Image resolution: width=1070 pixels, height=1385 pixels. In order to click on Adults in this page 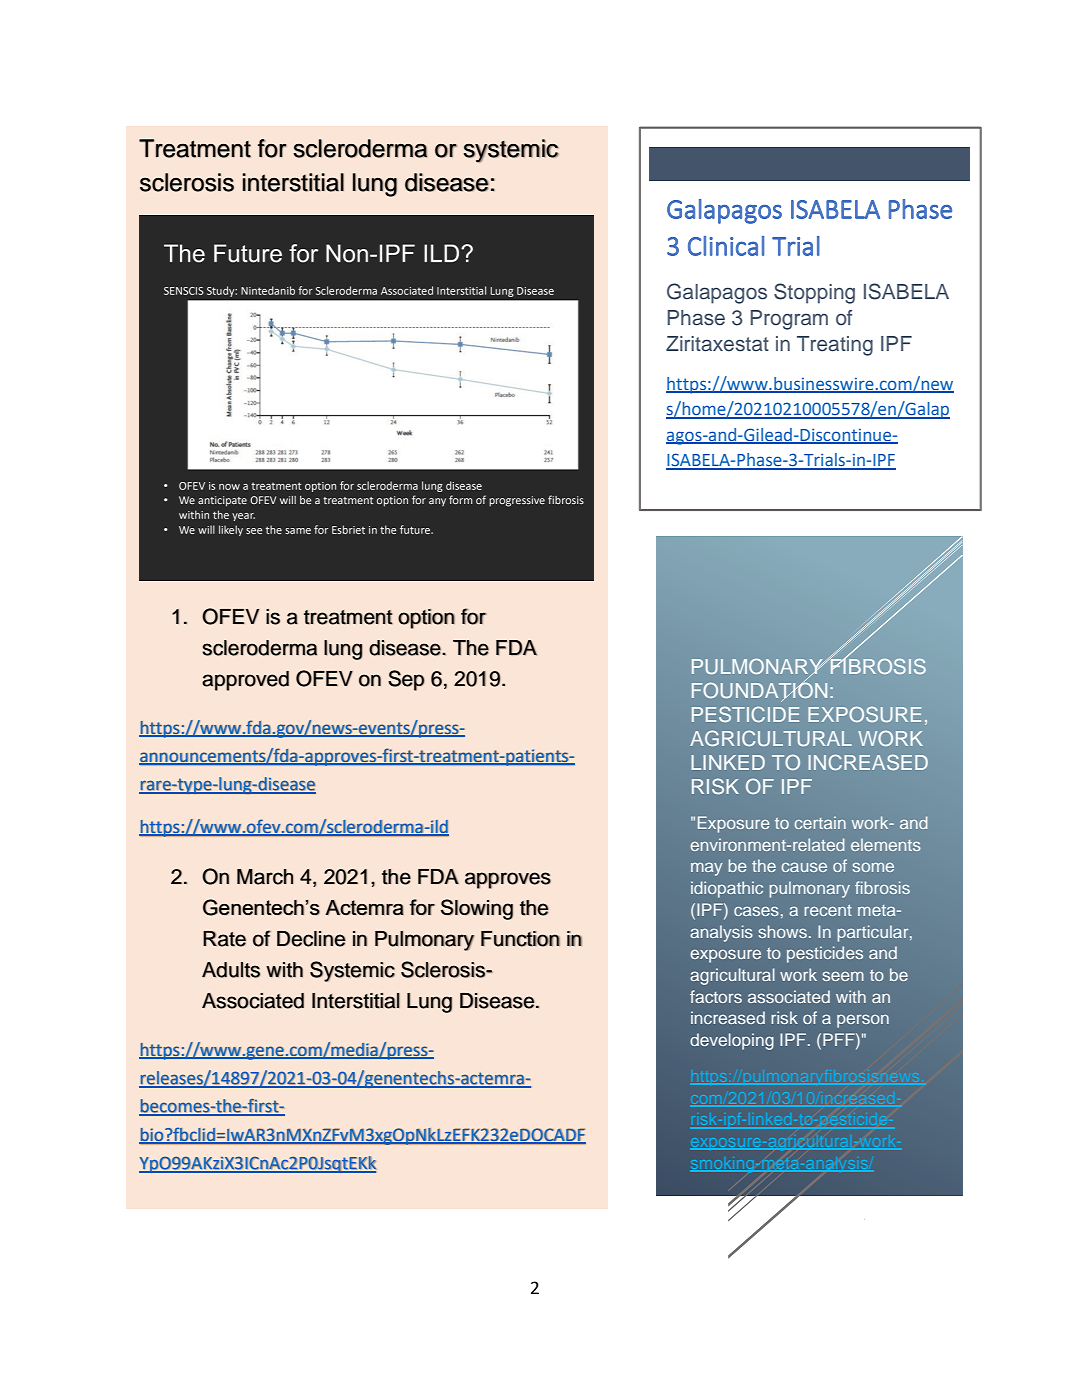, I will do `click(231, 970)`.
